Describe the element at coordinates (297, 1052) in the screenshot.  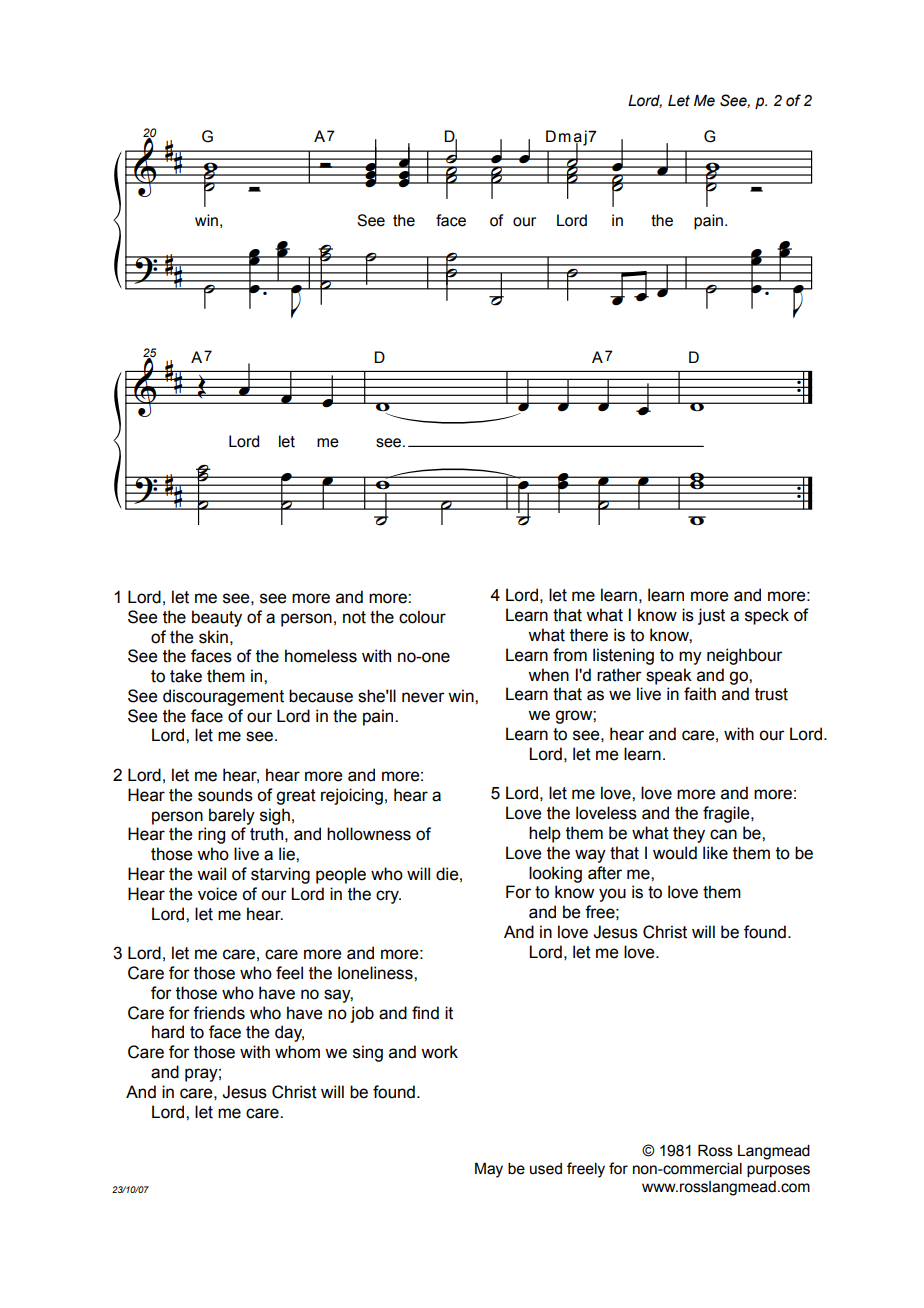
I see `whom` at that location.
